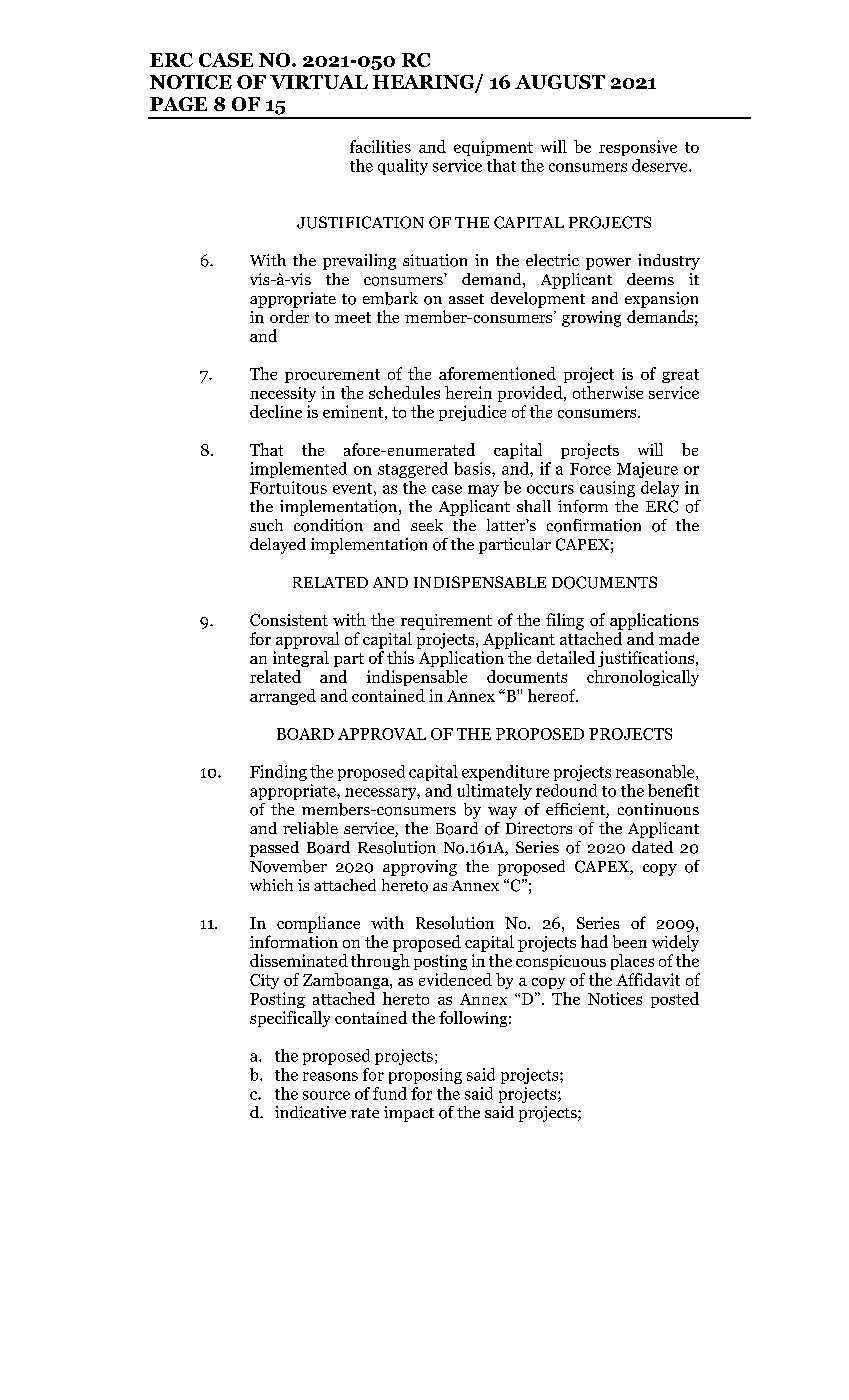 This screenshot has height=1400, width=849. Describe the element at coordinates (425, 1076) in the screenshot. I see `proposing` at that location.
